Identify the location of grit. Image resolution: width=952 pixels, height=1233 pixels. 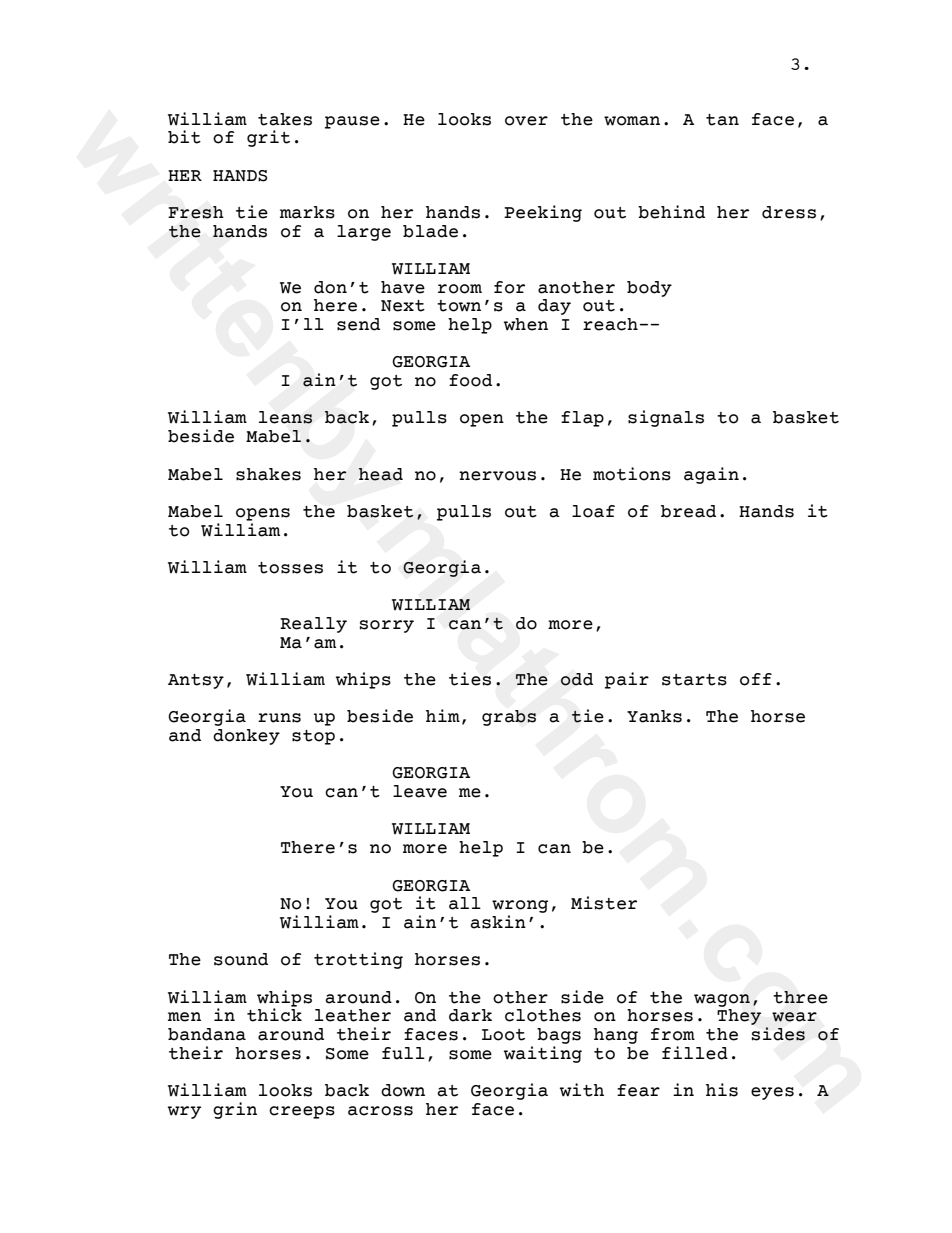
(268, 138).
